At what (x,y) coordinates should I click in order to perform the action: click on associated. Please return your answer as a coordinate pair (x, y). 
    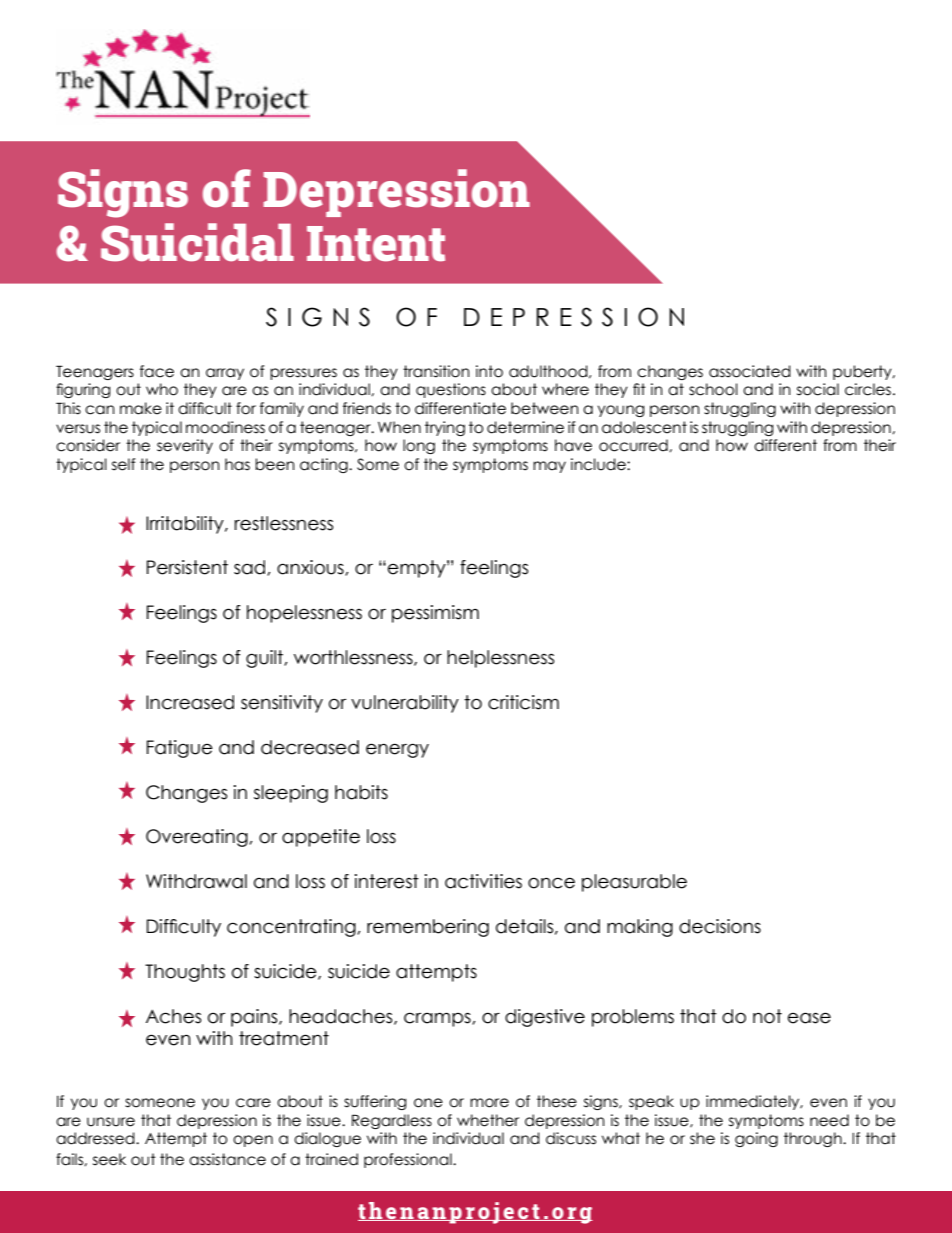
    Looking at the image, I should click on (750, 371).
